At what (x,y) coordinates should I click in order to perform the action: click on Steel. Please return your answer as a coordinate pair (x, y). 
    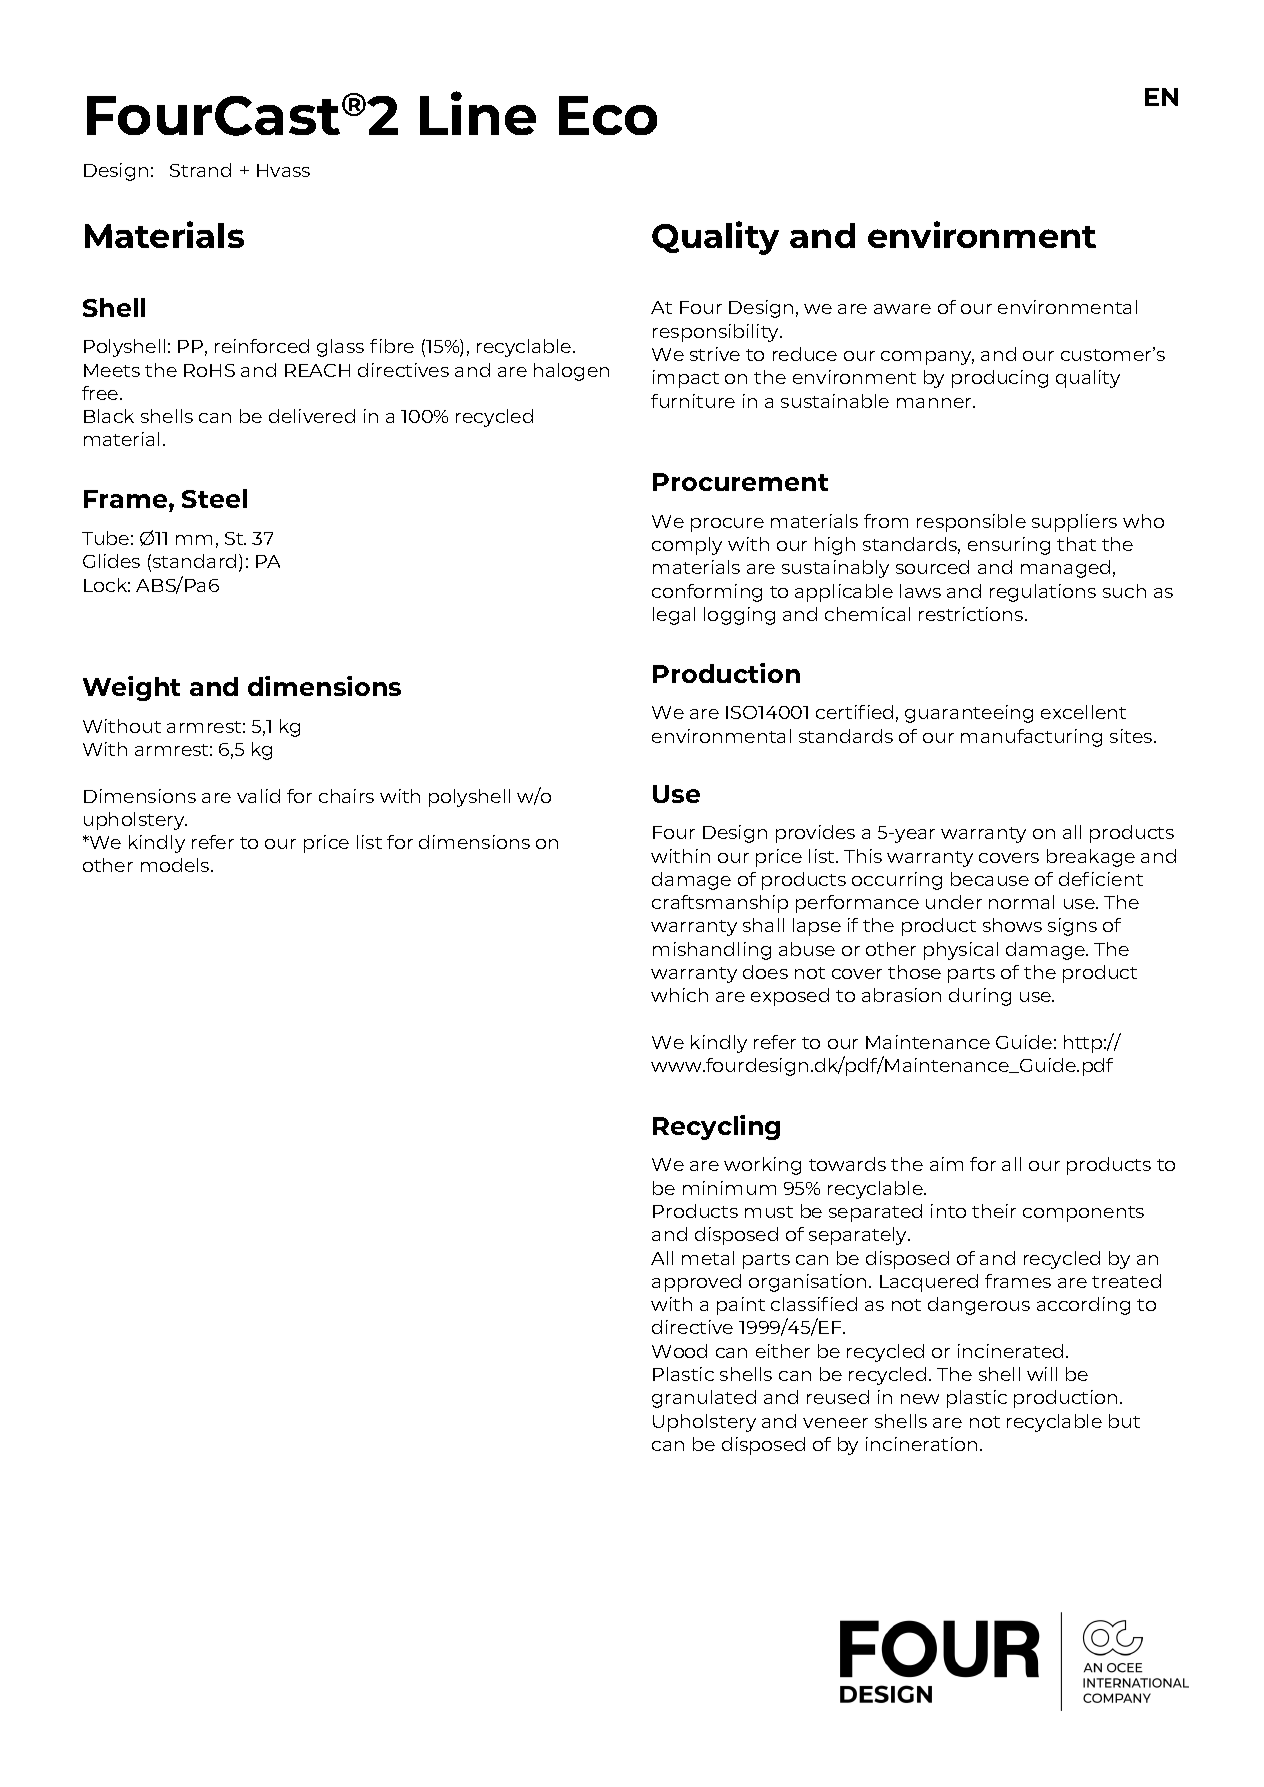
    Looking at the image, I should click on (214, 498).
